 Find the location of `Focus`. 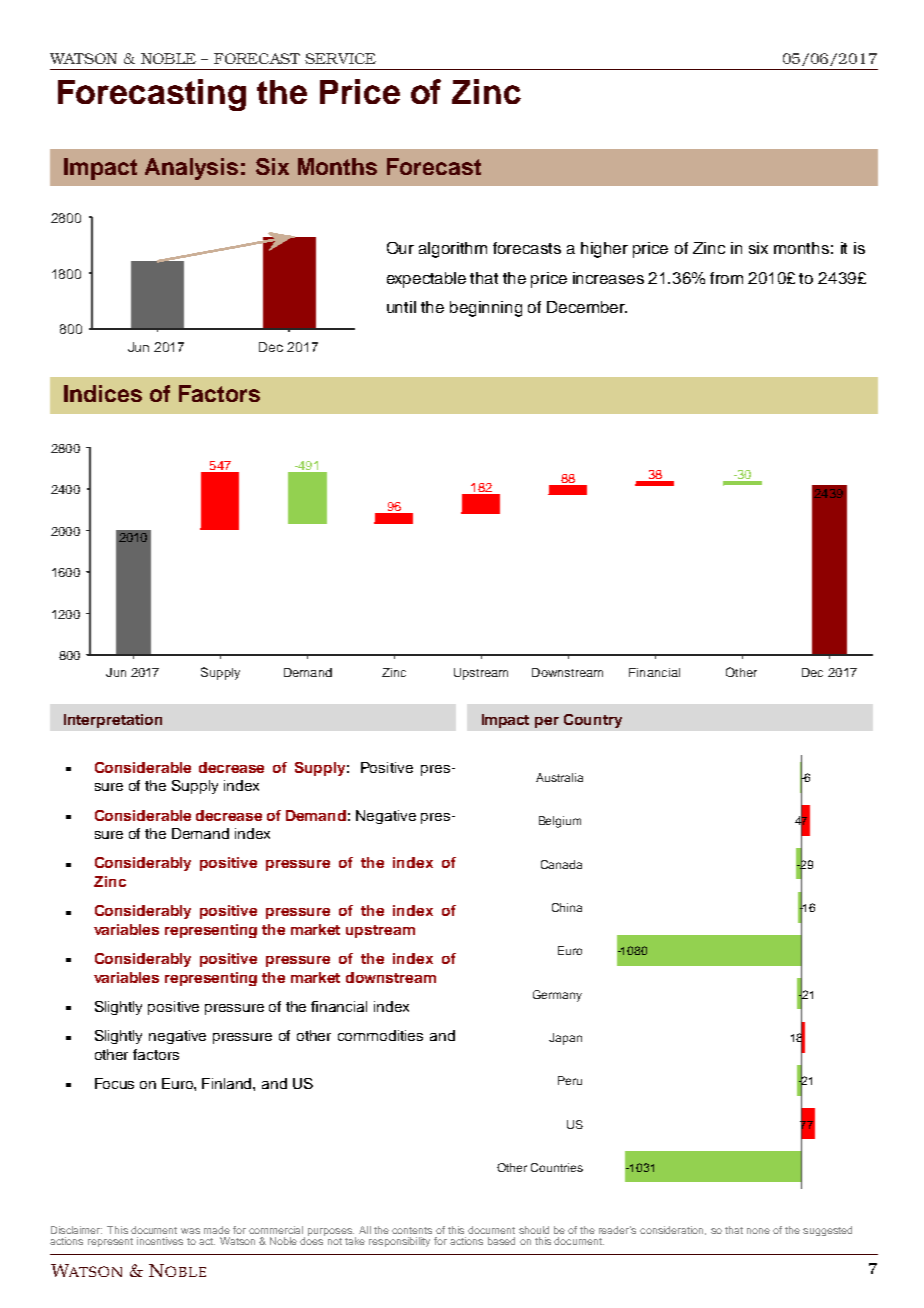

Focus is located at coordinates (114, 1083).
